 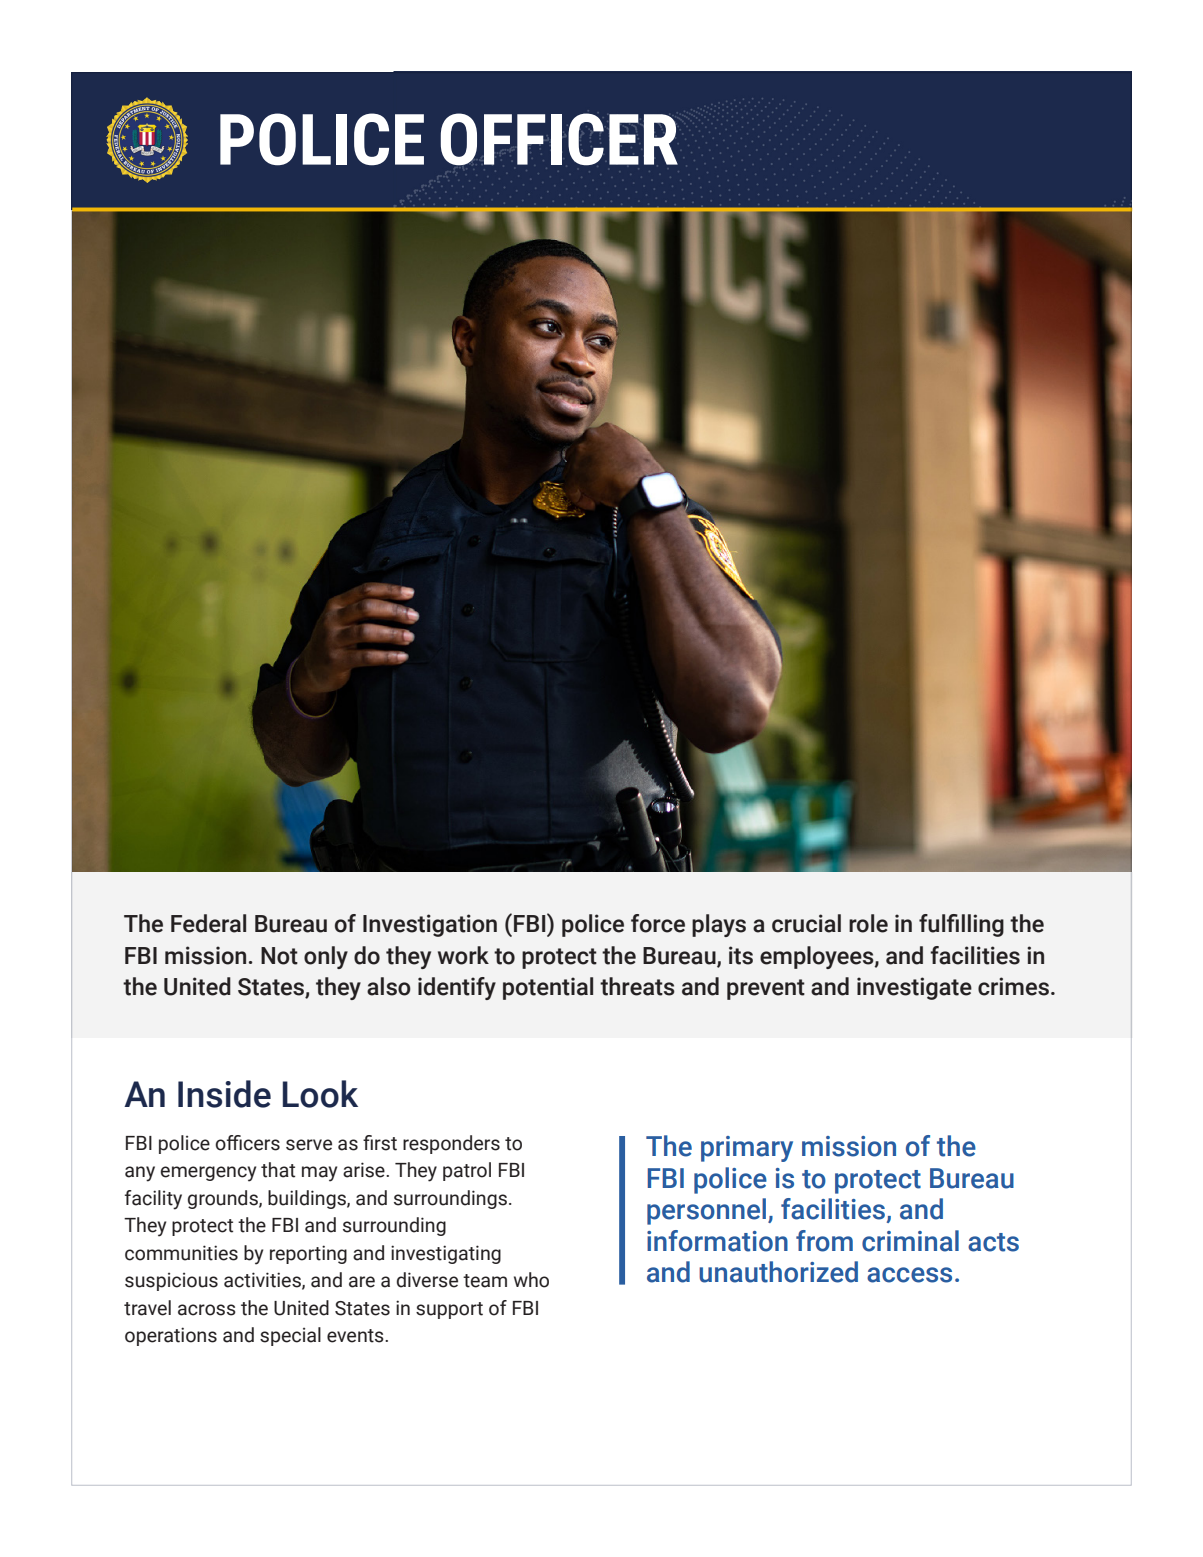 What do you see at coordinates (278, 1170) in the screenshot?
I see `that` at bounding box center [278, 1170].
